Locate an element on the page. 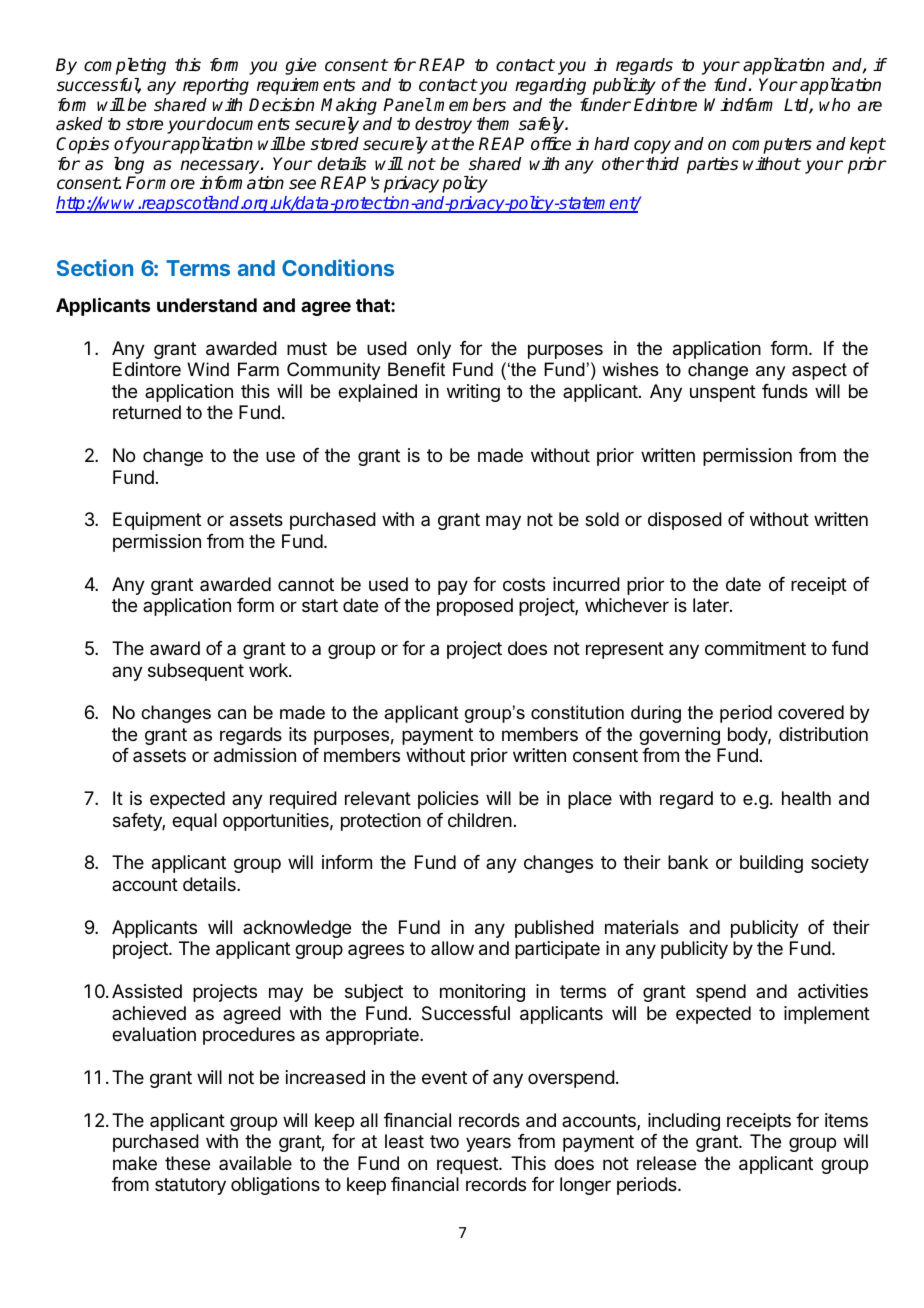 The image size is (924, 1308). returned is located at coordinates (147, 412).
